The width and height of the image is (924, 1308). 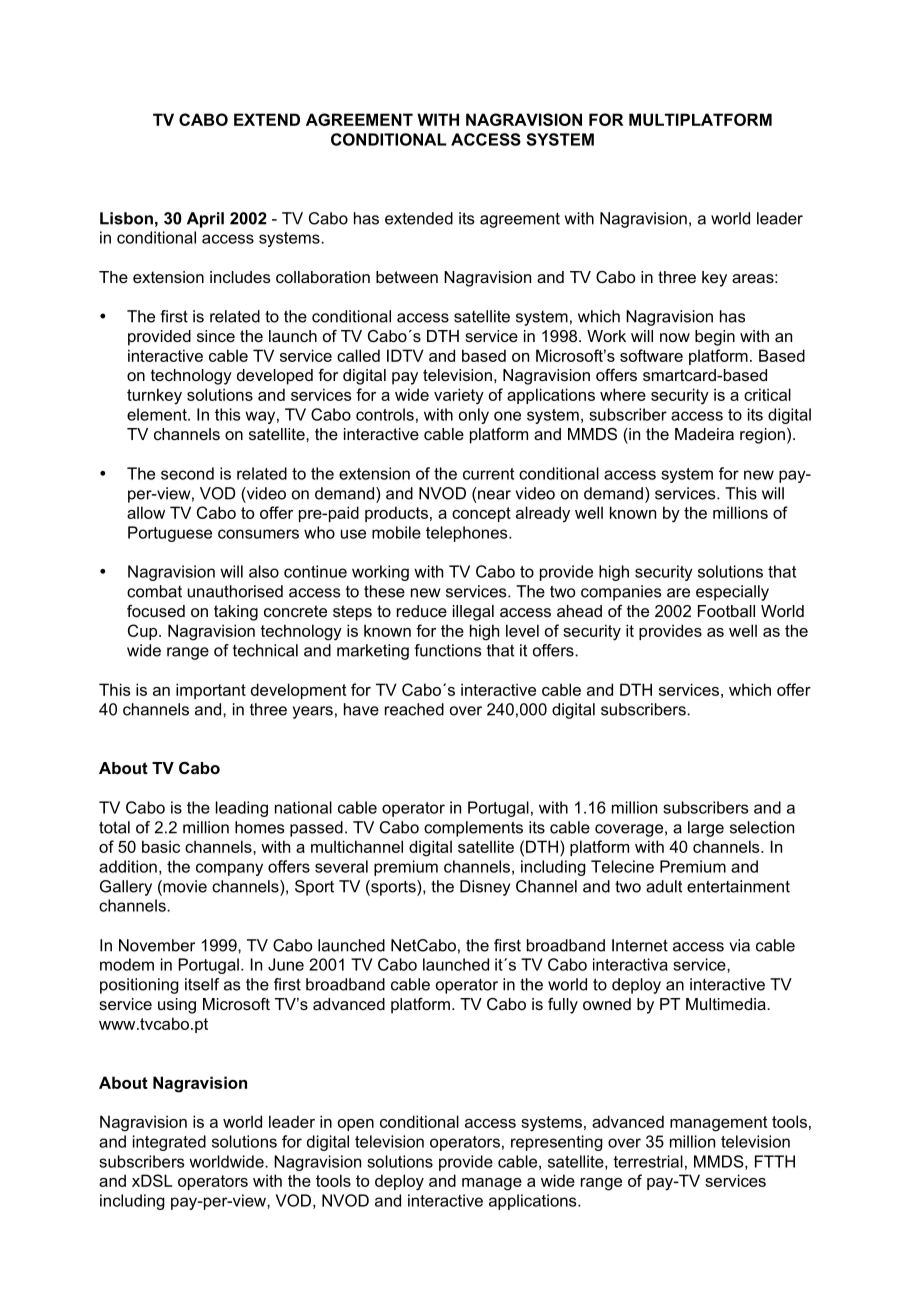 I want to click on Portuguese, so click(x=170, y=534).
